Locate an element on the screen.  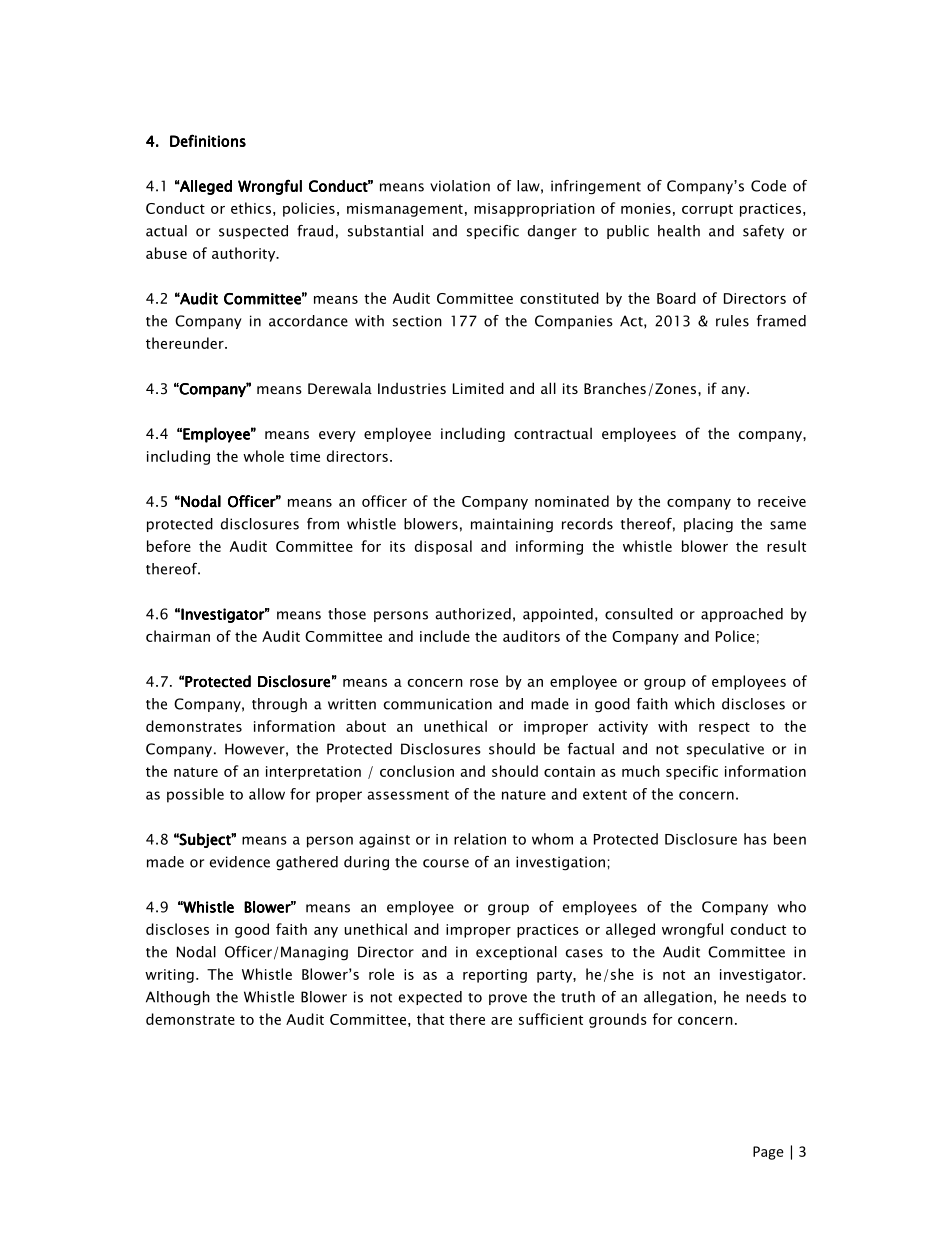
violation is located at coordinates (460, 186).
